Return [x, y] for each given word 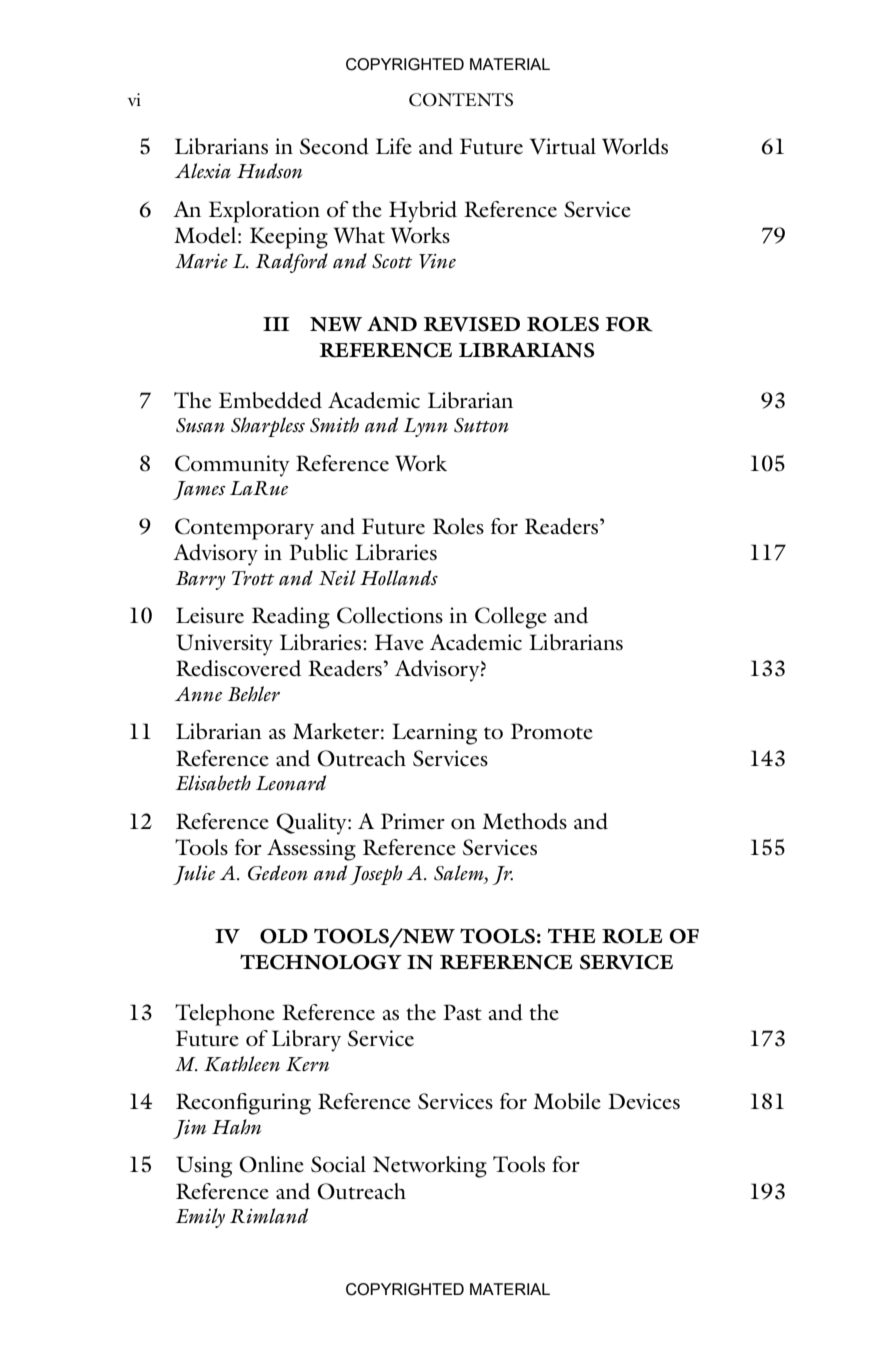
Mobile [567, 1101]
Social [338, 1164]
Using [204, 1167]
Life [394, 146]
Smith [334, 425]
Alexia [203, 170]
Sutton [481, 425]
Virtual [563, 146]
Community [232, 466]
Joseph [376, 875]
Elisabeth [213, 783]
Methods [524, 821]
